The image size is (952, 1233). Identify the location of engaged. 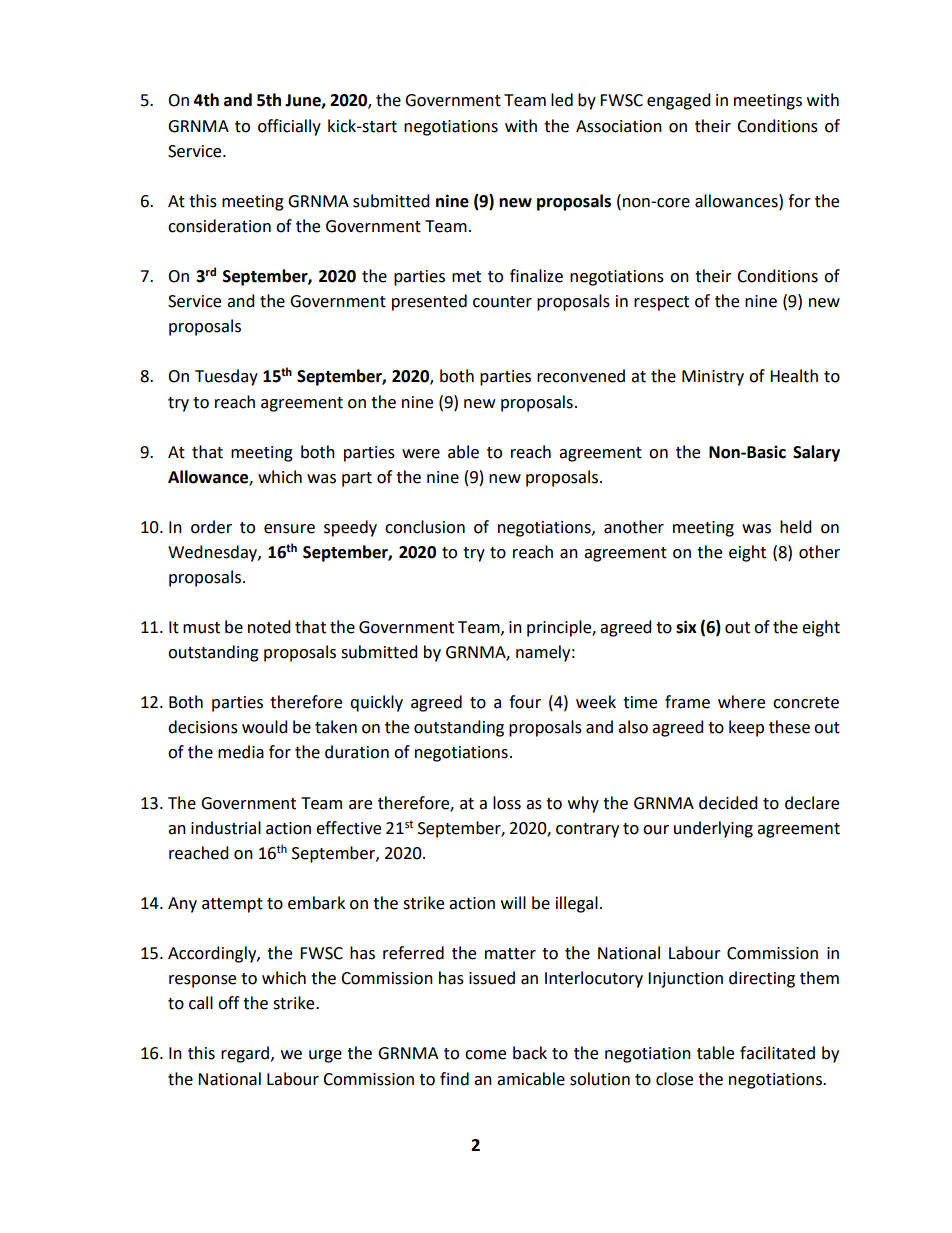
(679, 101).
